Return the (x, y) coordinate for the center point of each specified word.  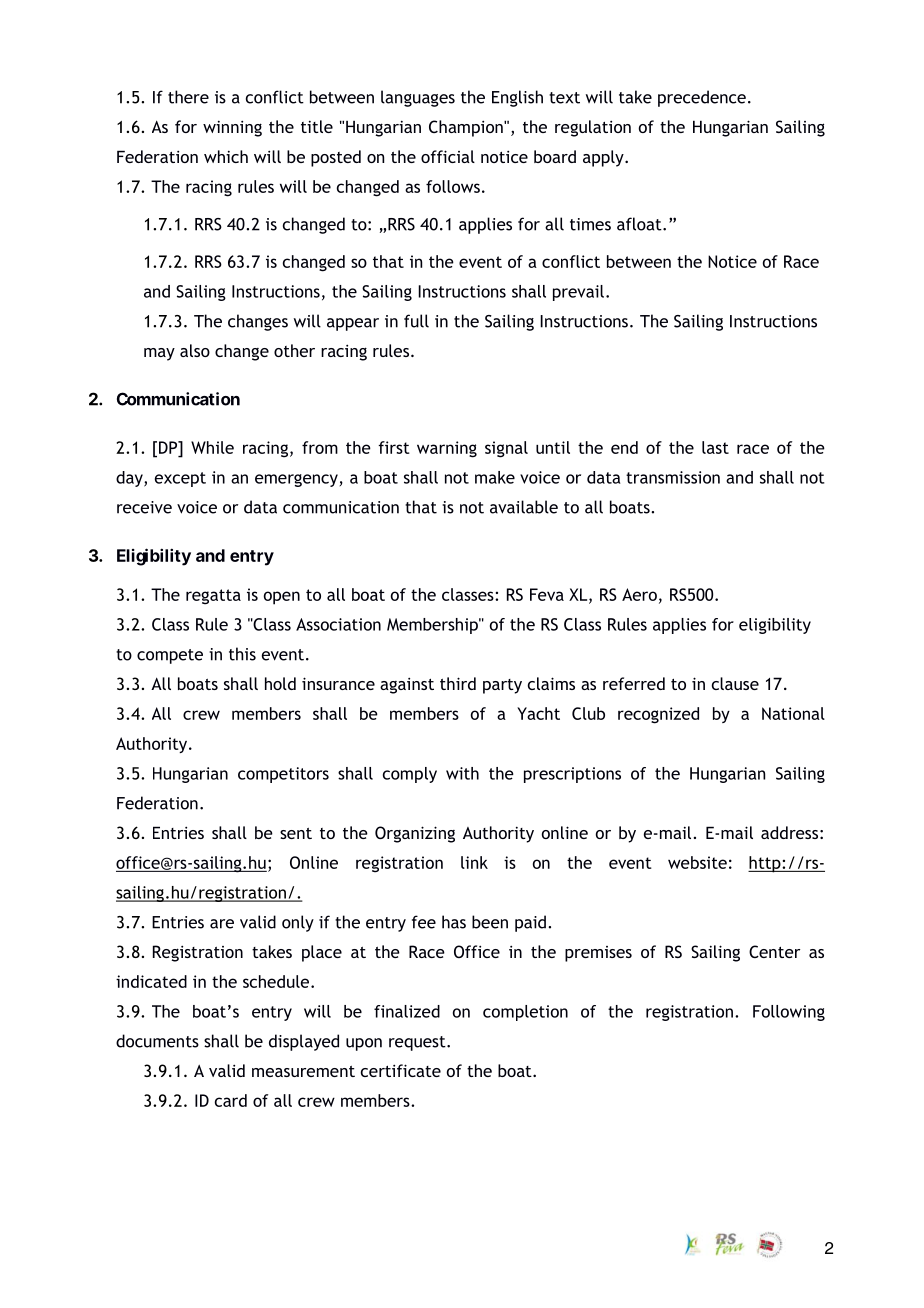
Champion (467, 128)
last (715, 447)
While (212, 447)
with (462, 773)
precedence (702, 98)
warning (447, 449)
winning (232, 128)
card (231, 1100)
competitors (283, 775)
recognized (658, 715)
